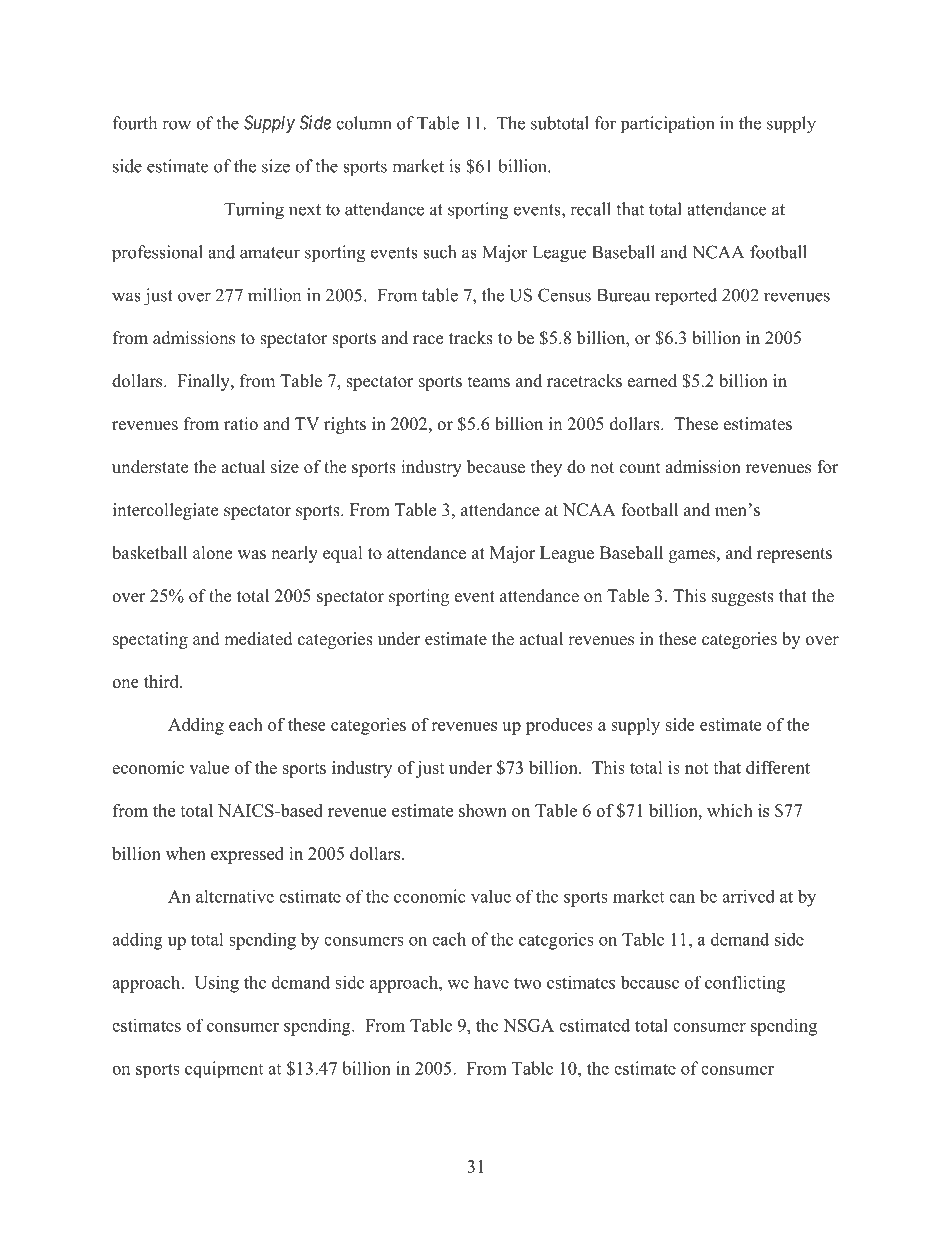  I want to click on equal, so click(343, 554).
